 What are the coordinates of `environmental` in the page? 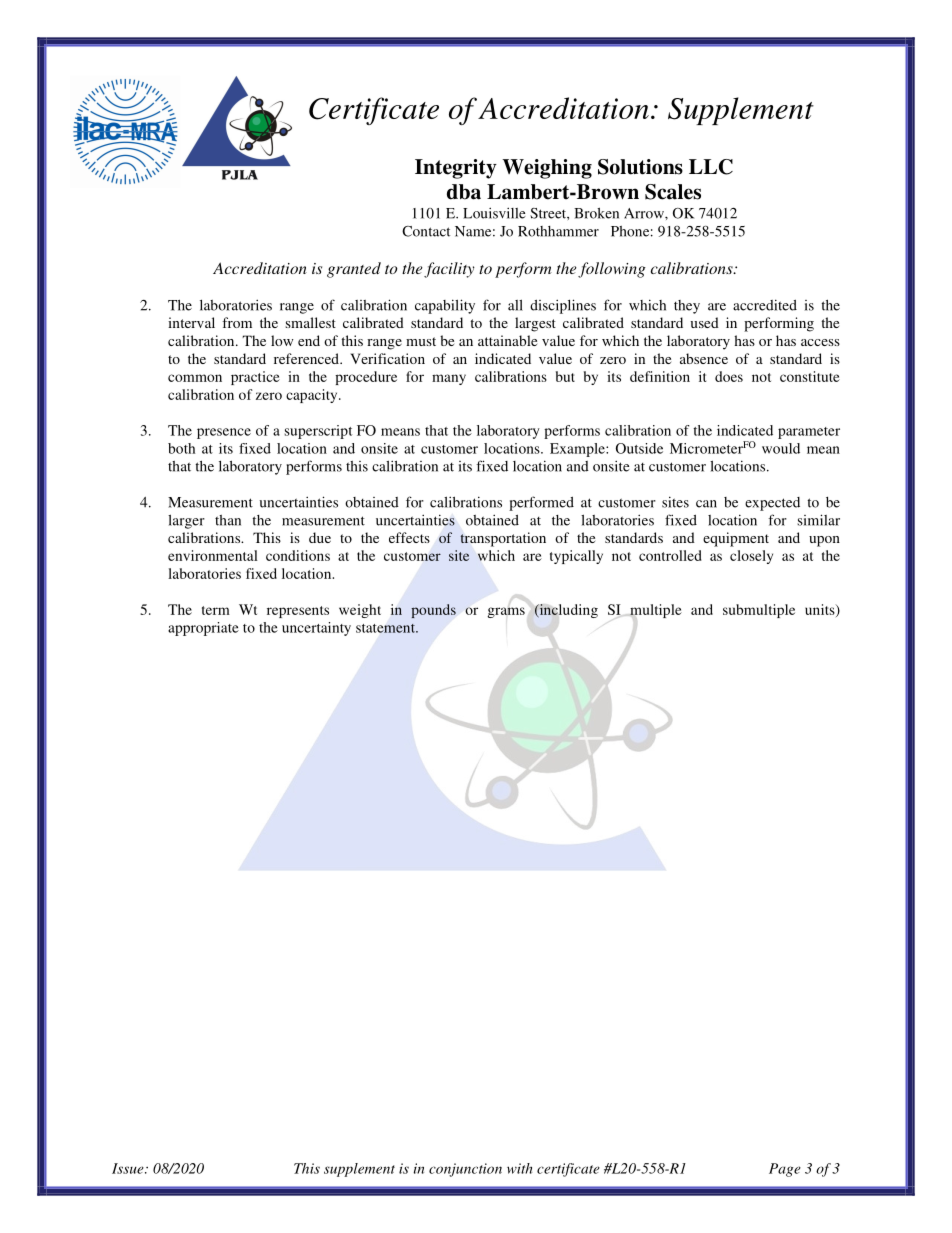 It's located at (213, 555).
